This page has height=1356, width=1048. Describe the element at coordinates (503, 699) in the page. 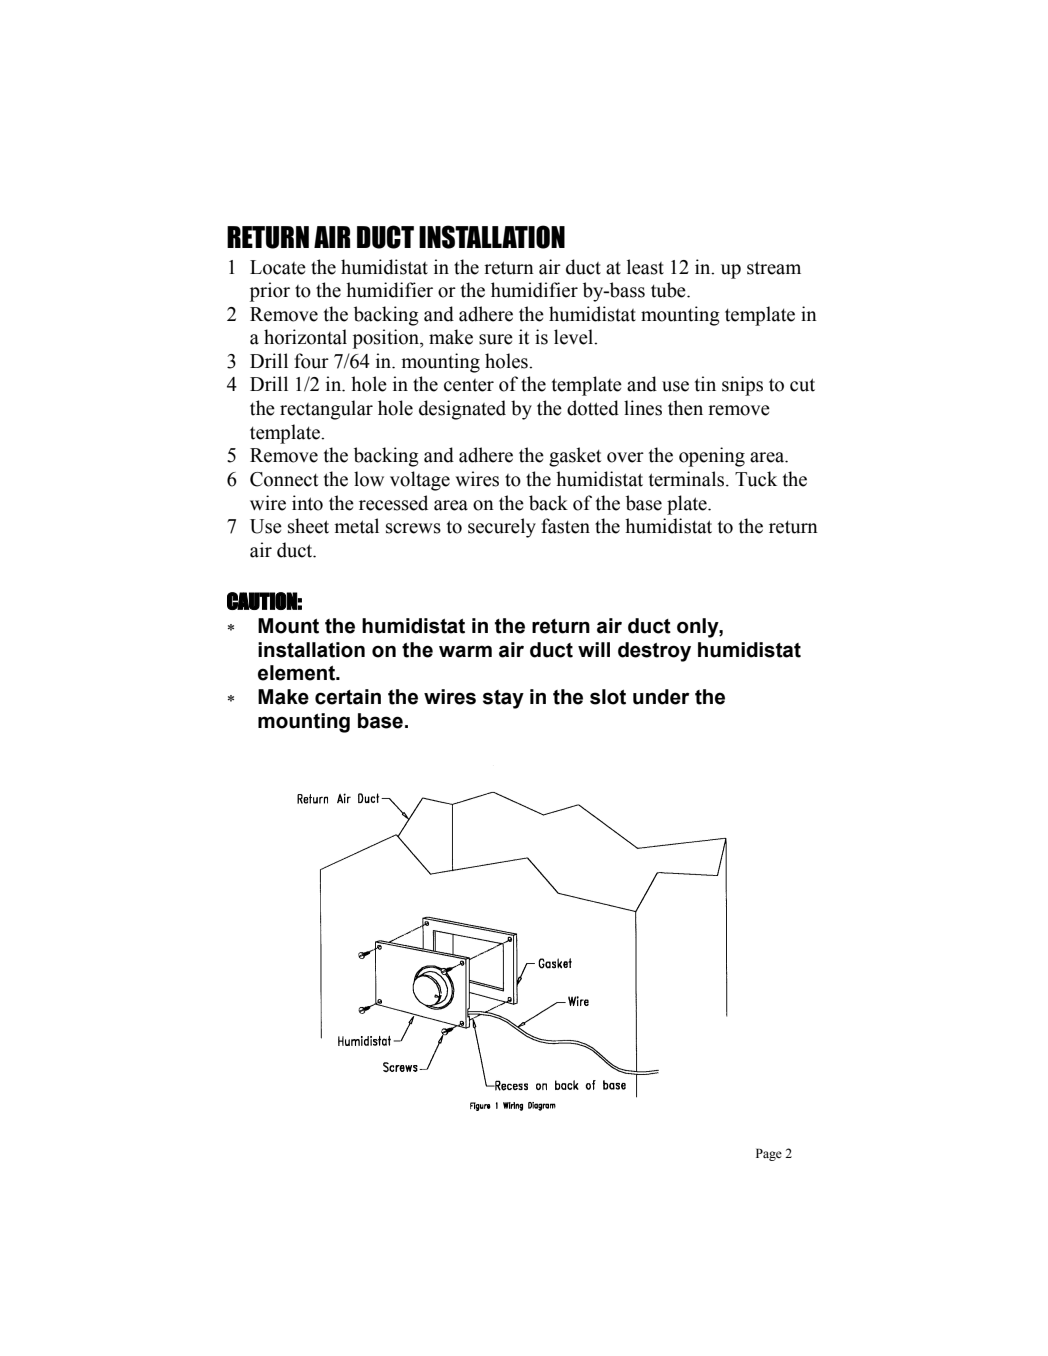

I see `stay` at that location.
